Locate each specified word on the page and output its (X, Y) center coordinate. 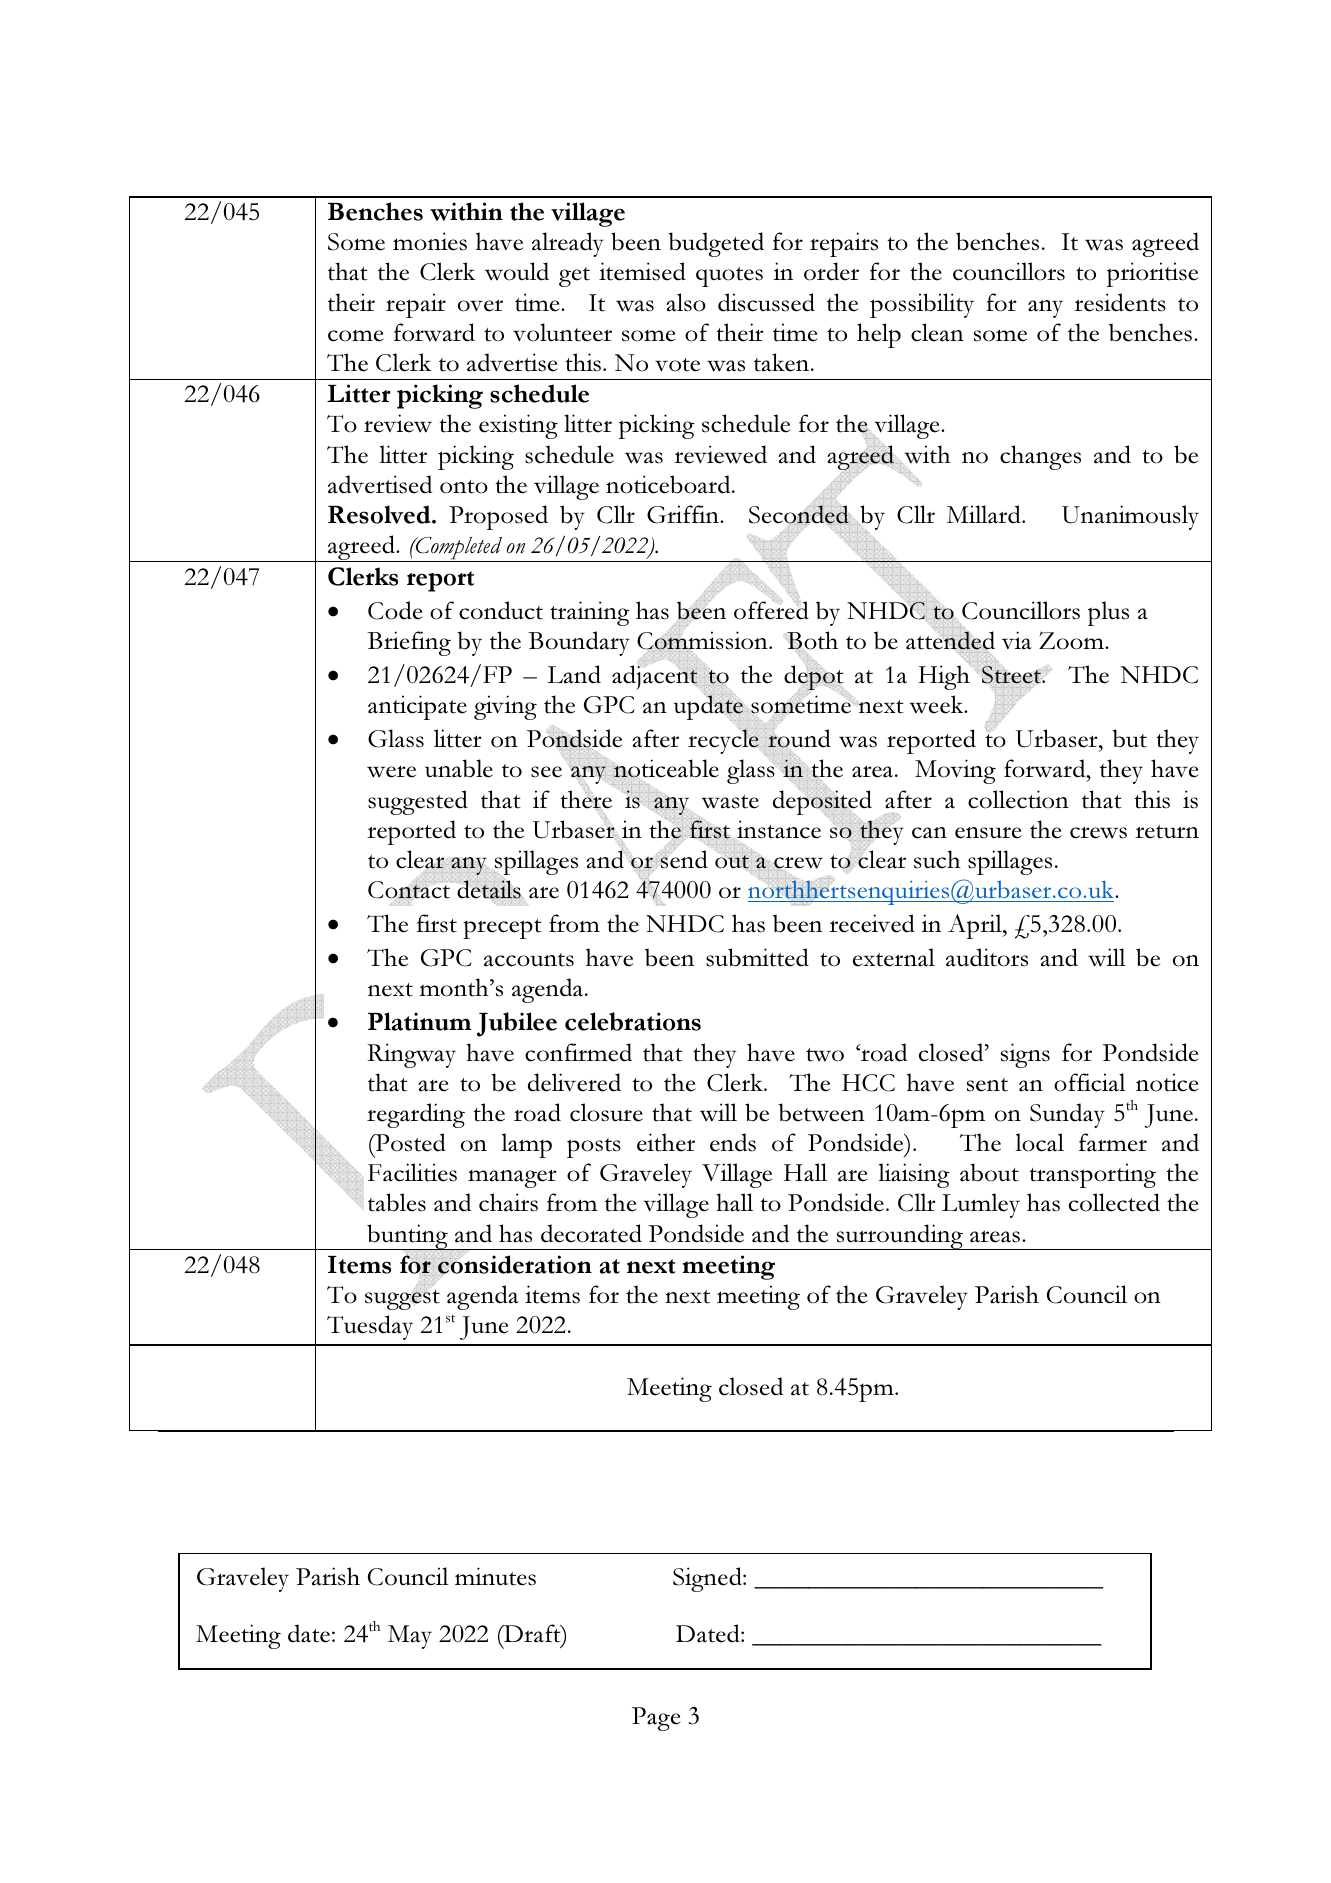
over (480, 306)
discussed (766, 302)
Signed (708, 1579)
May (410, 1637)
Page (656, 1719)
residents (1120, 302)
